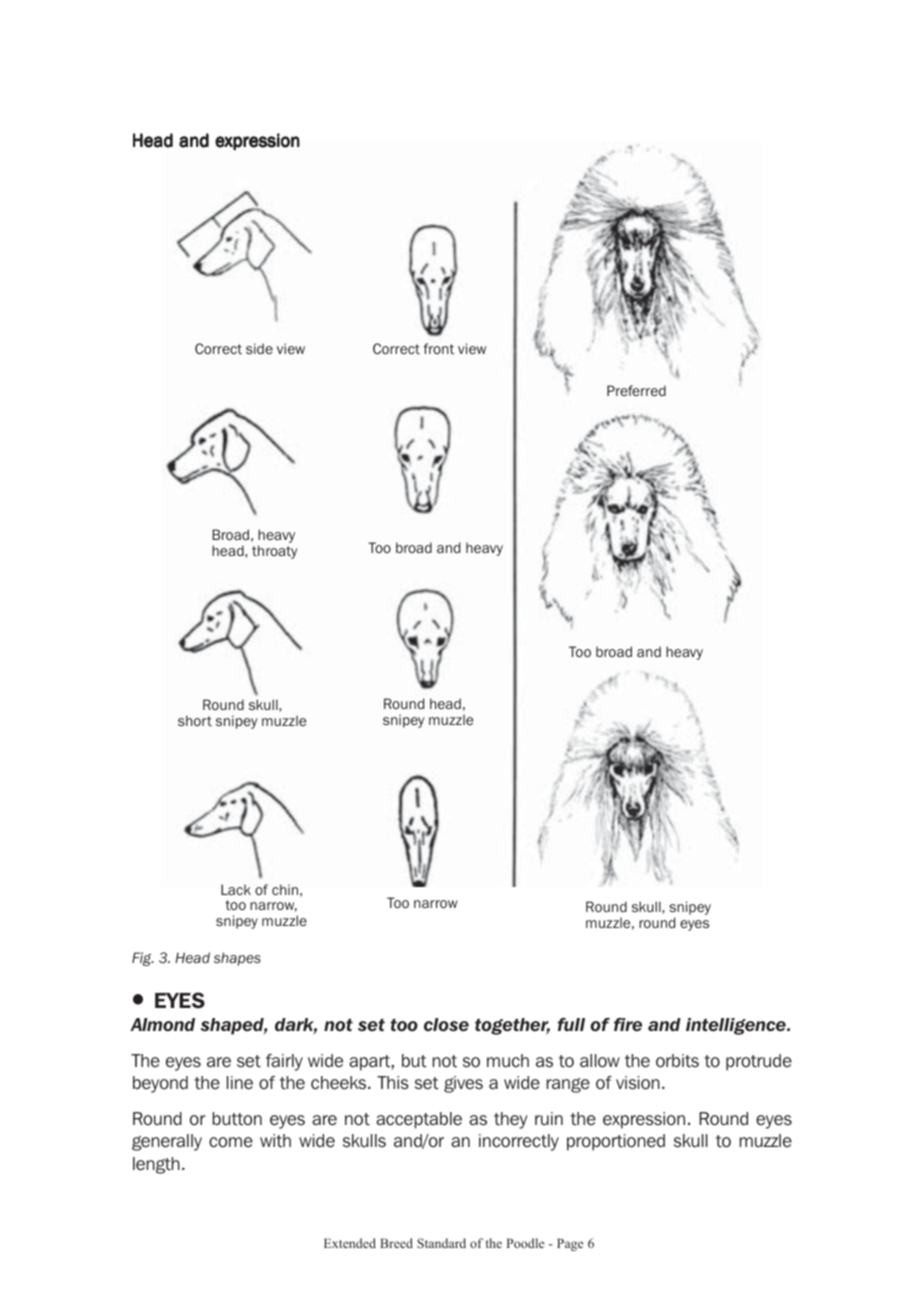 Image resolution: width=924 pixels, height=1308 pixels. What do you see at coordinates (259, 348) in the screenshot?
I see `side` at bounding box center [259, 348].
